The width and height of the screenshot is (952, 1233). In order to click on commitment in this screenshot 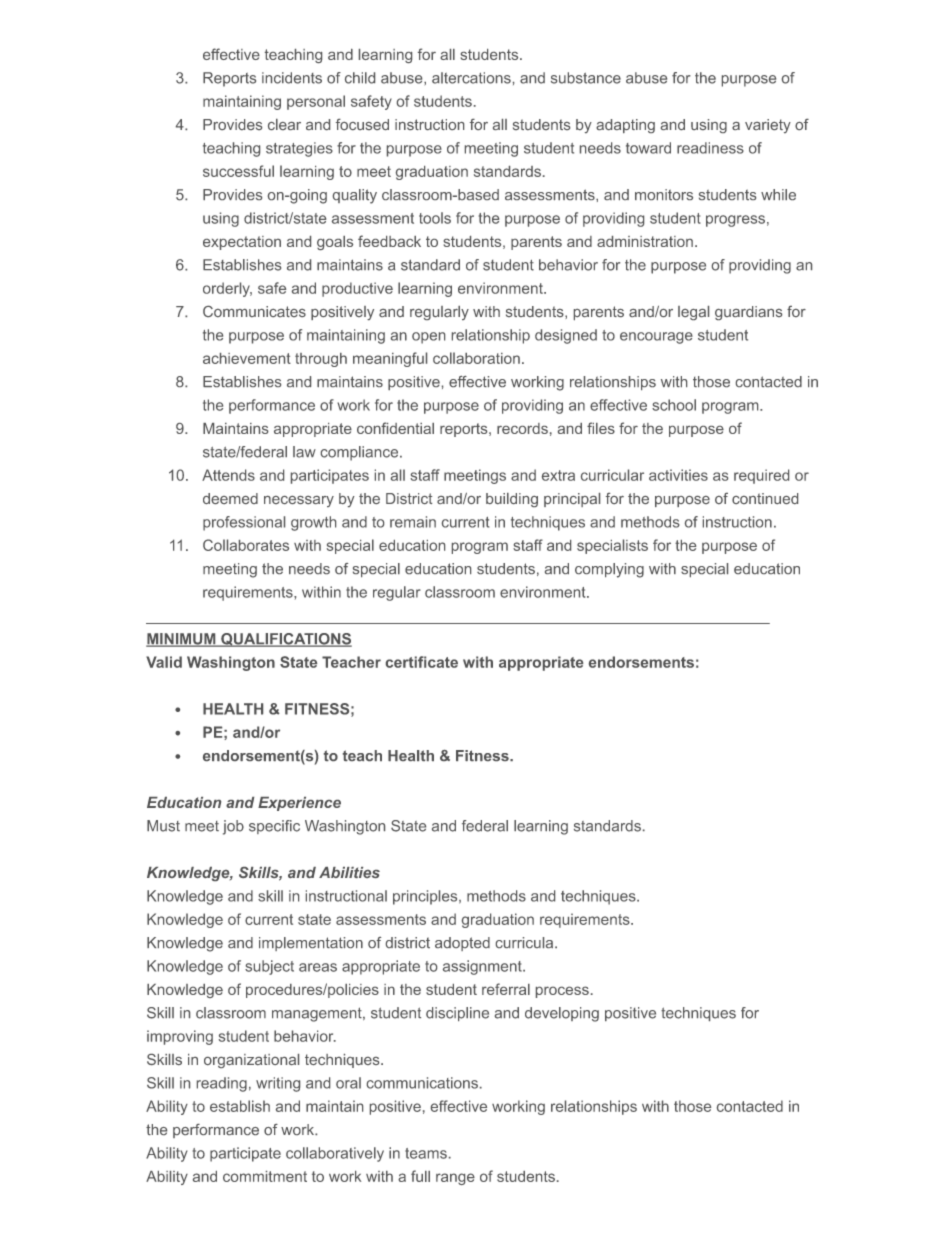, I will do `click(265, 1176)`.
